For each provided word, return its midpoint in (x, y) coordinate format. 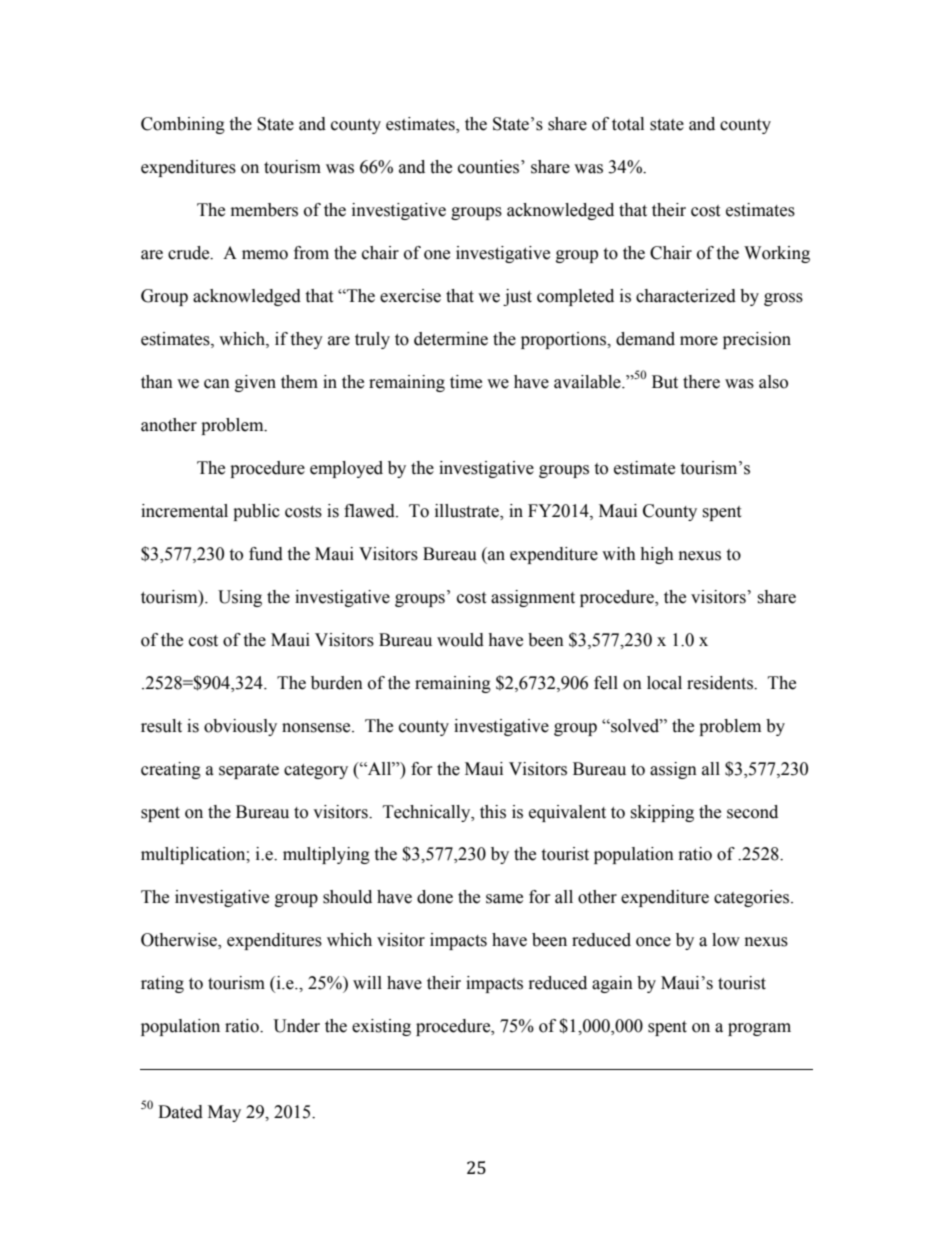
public (256, 512)
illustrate (468, 511)
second (752, 812)
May (224, 1113)
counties (490, 167)
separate (249, 771)
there (701, 382)
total (628, 124)
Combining (183, 125)
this (493, 812)
